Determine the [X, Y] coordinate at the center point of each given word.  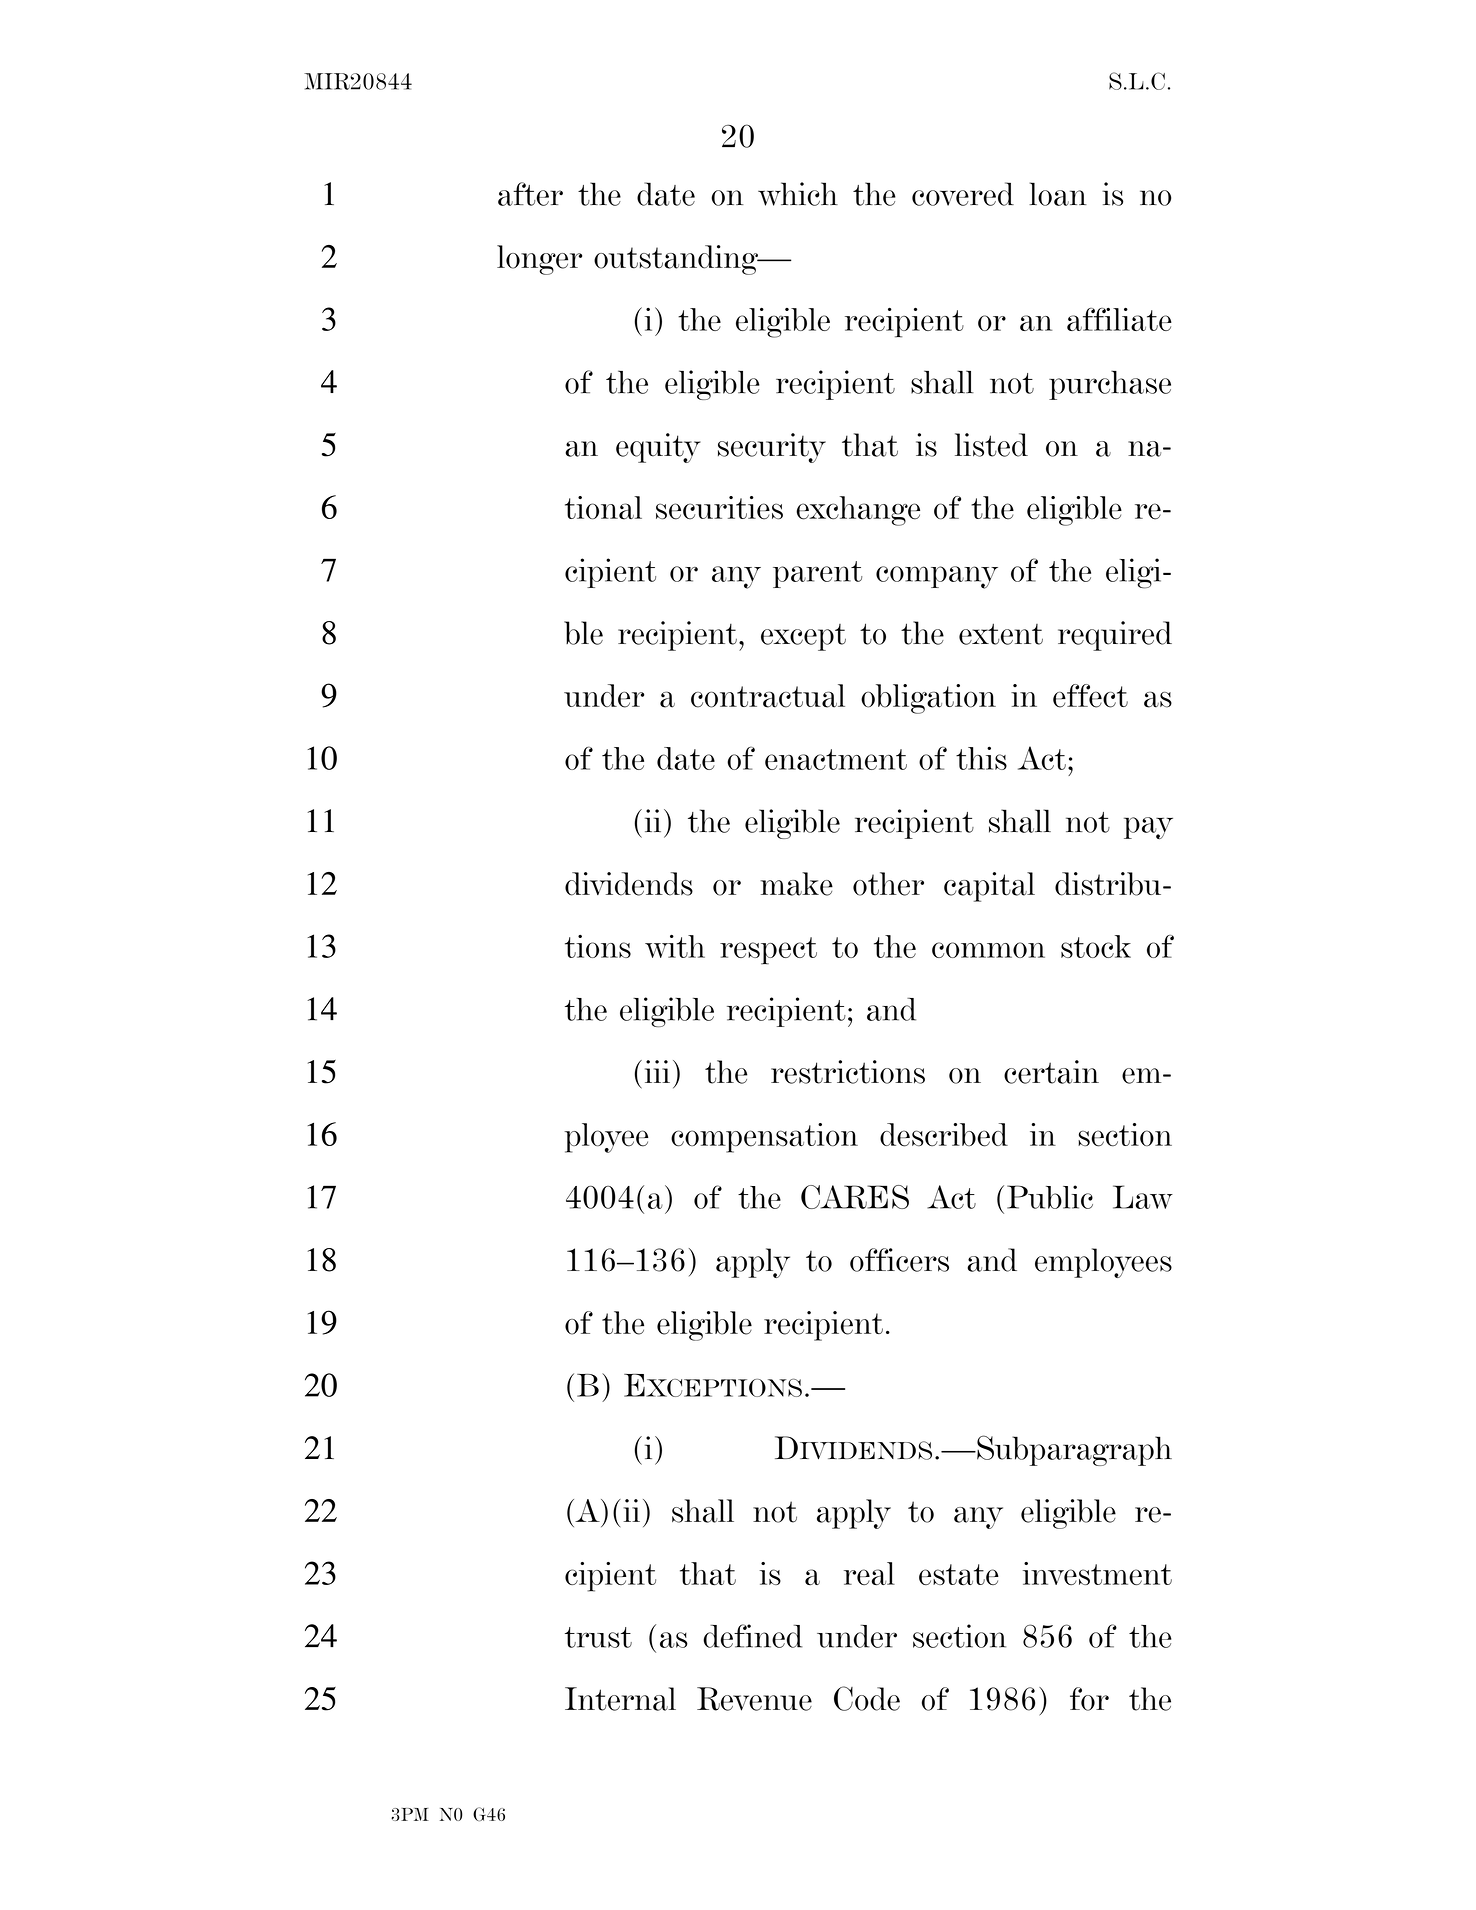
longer [539, 260]
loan [1058, 194]
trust [598, 1637]
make [796, 884]
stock [1096, 946]
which [798, 194]
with [675, 946]
